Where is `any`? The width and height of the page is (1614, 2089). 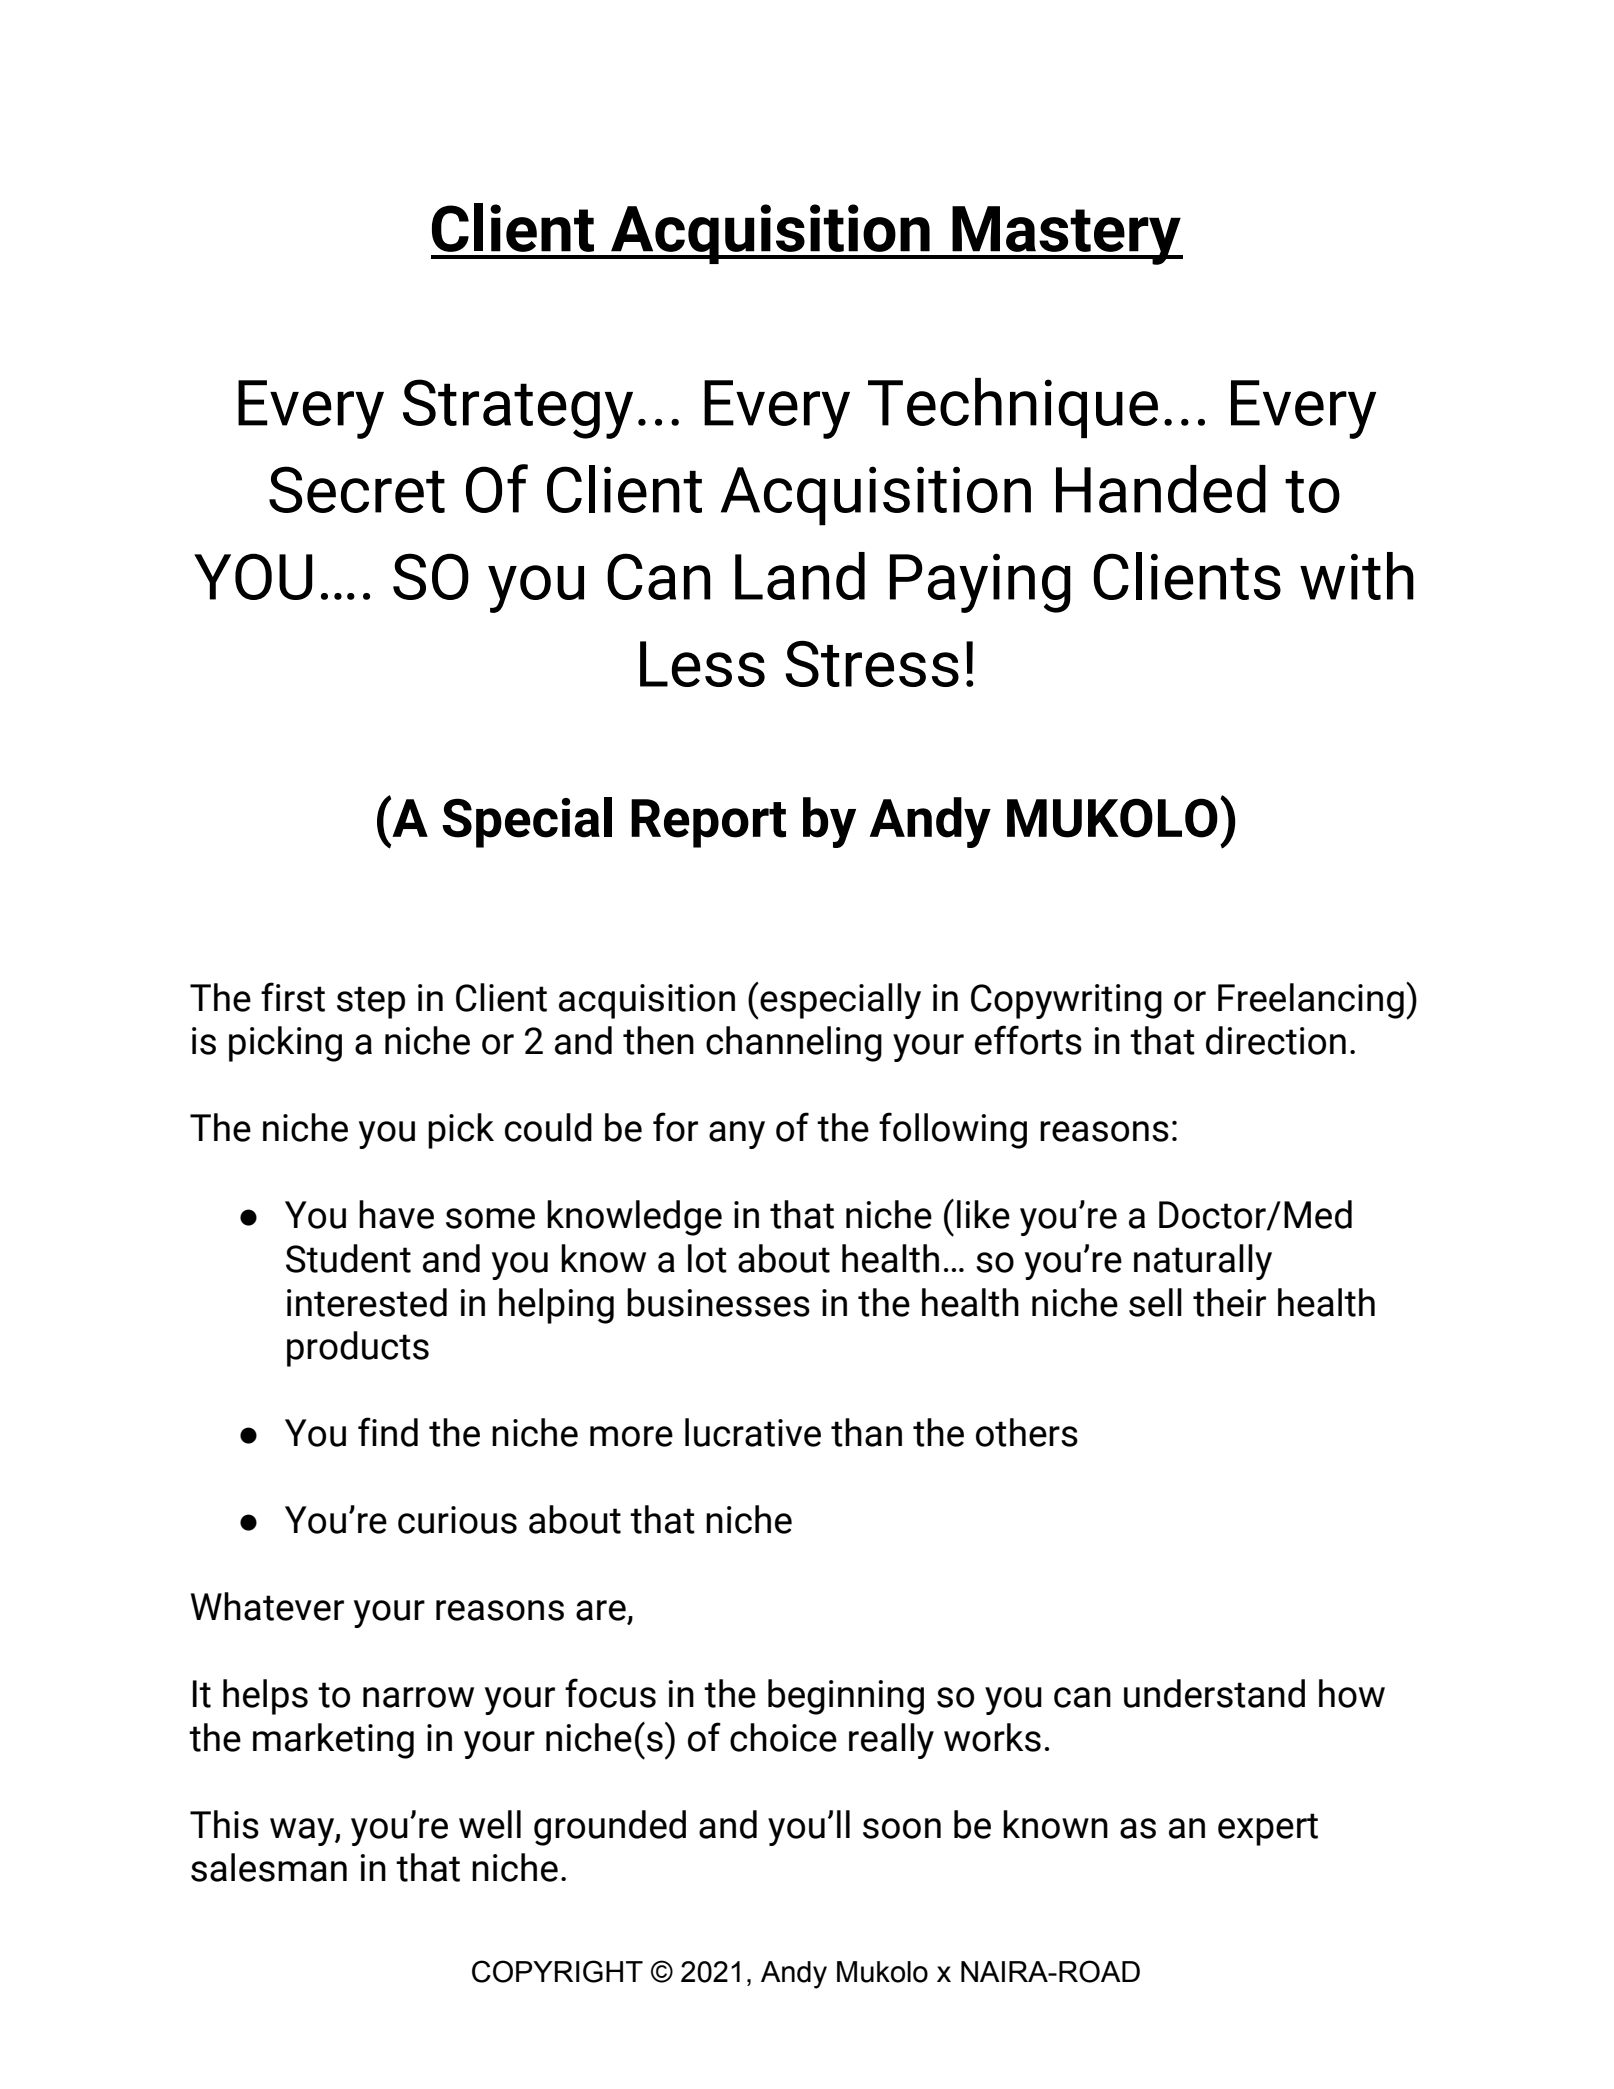 any is located at coordinates (737, 1135).
